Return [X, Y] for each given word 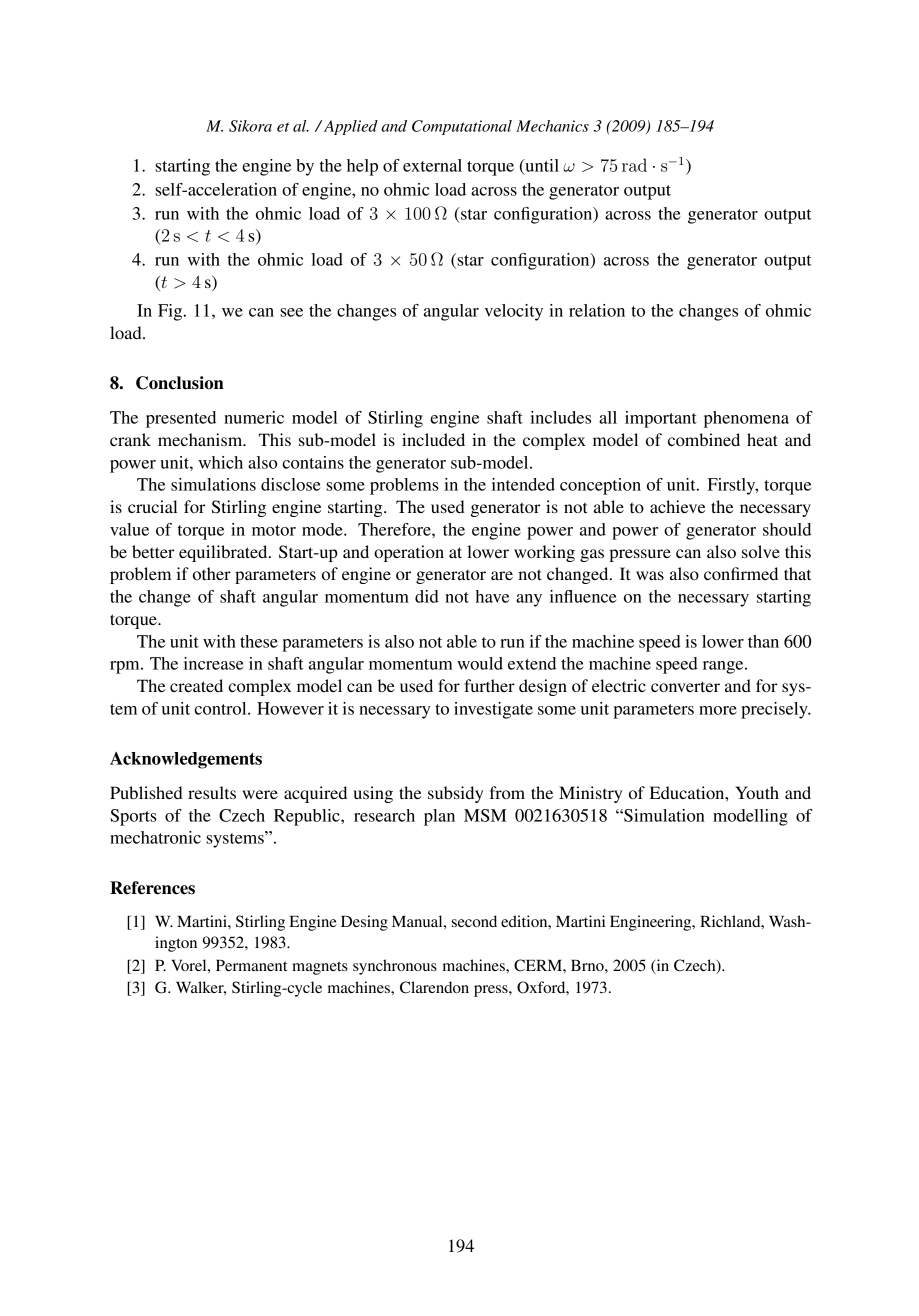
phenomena [746, 419]
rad [634, 165]
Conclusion [180, 383]
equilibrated [224, 553]
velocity [514, 312]
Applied [351, 127]
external [432, 165]
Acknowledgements [186, 760]
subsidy [455, 794]
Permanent [251, 965]
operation [409, 553]
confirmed [741, 573]
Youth [757, 792]
